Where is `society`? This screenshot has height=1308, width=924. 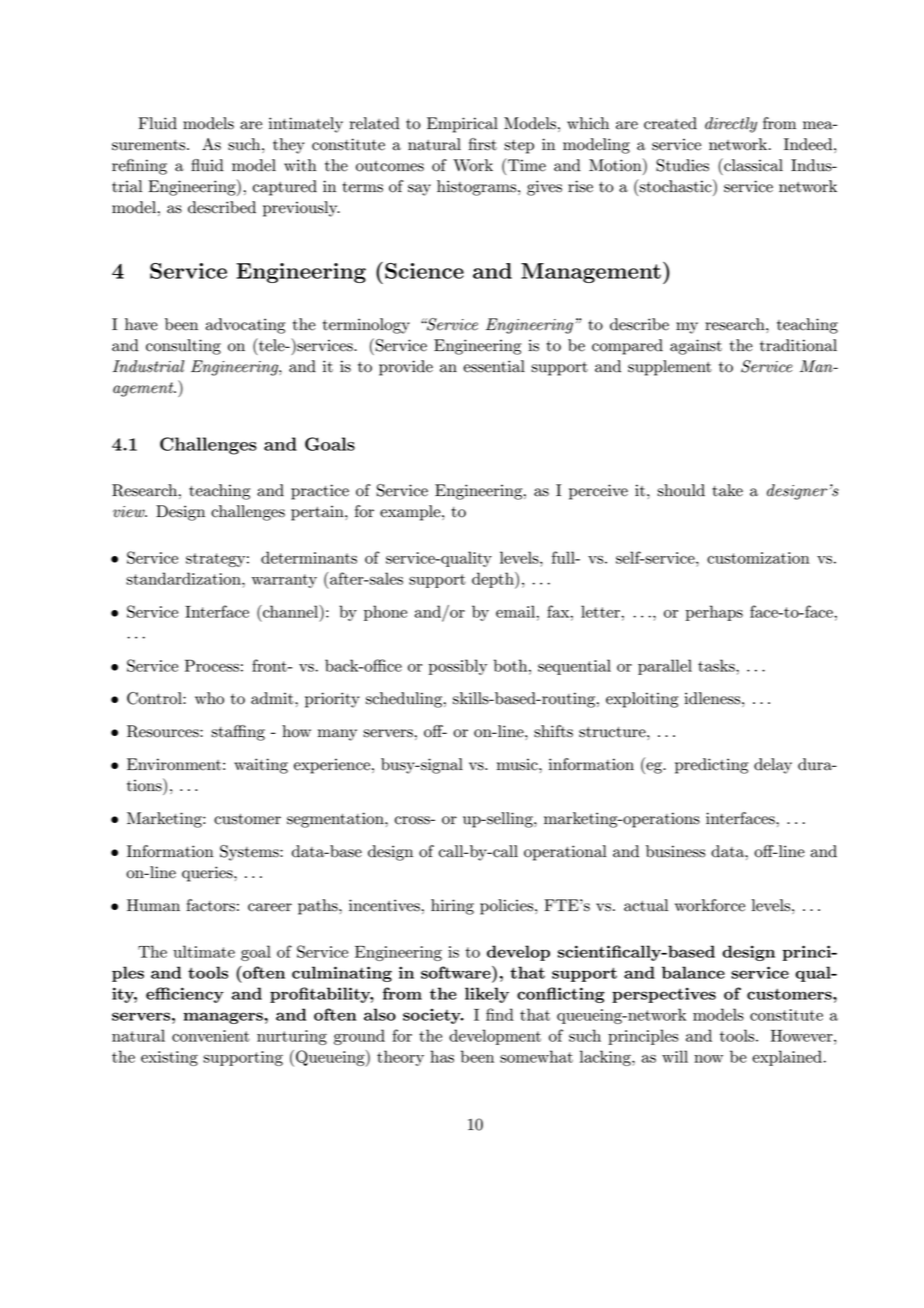 society is located at coordinates (433, 1016).
